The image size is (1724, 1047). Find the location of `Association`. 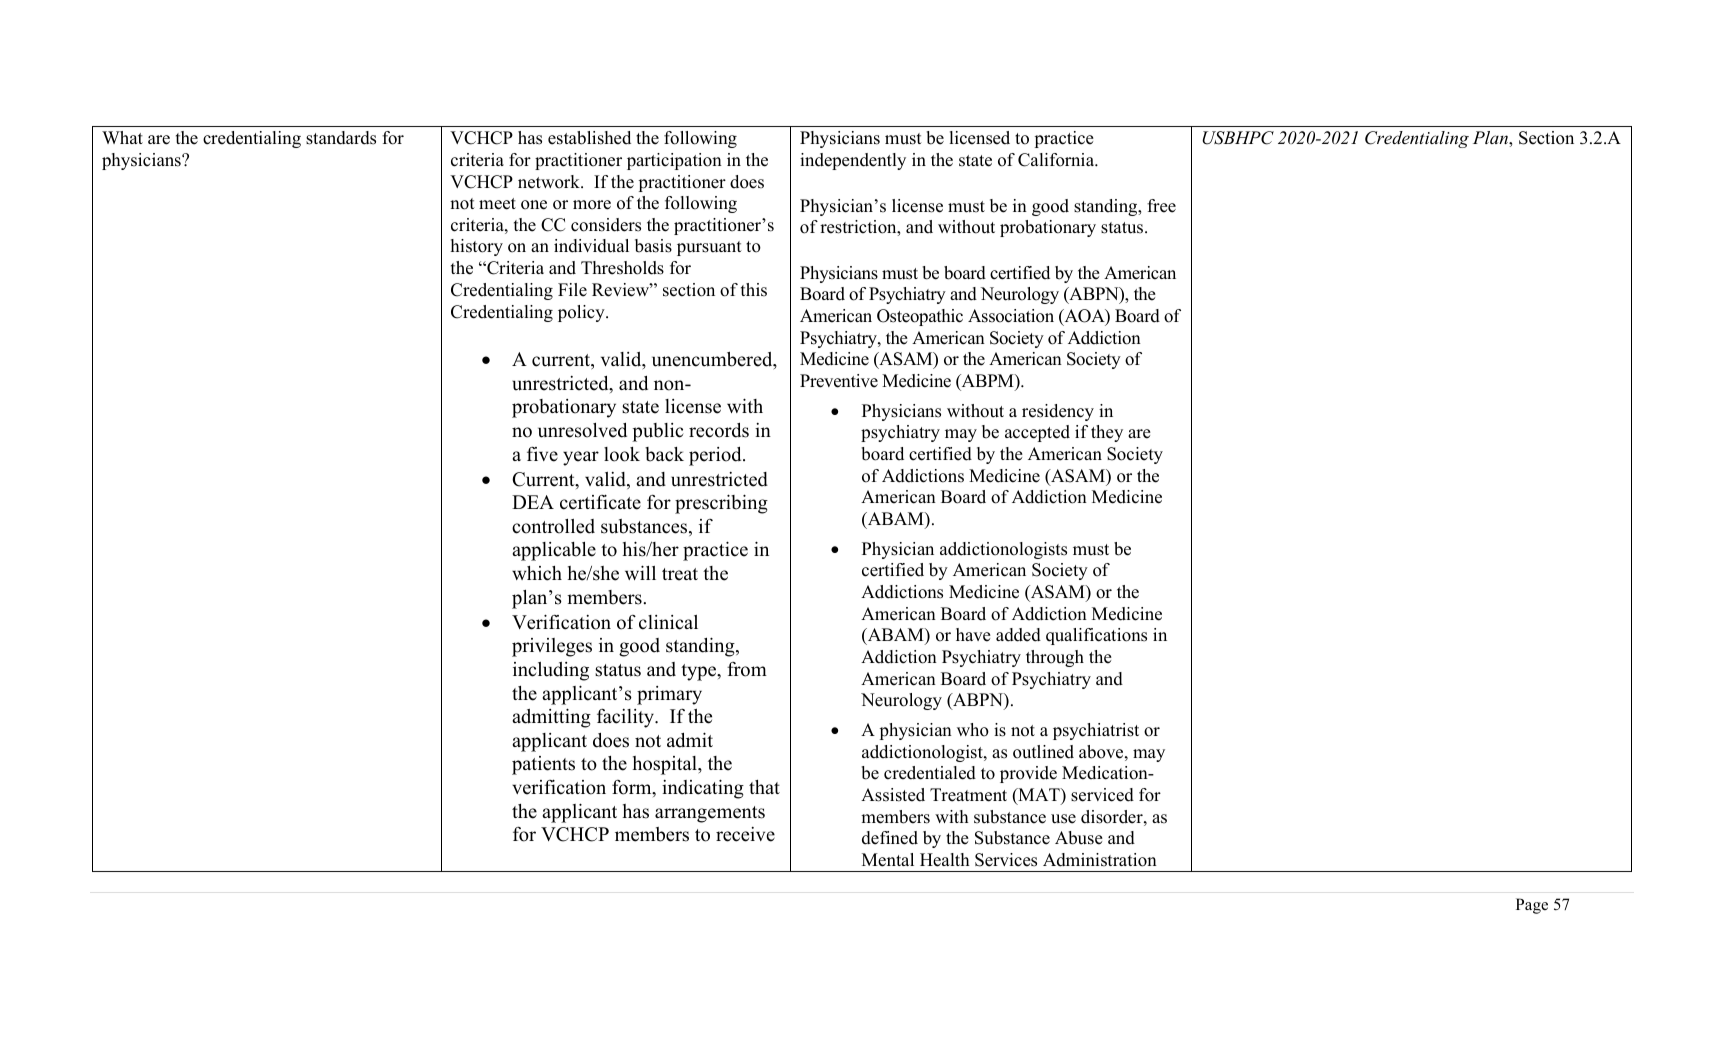

Association is located at coordinates (1011, 316).
